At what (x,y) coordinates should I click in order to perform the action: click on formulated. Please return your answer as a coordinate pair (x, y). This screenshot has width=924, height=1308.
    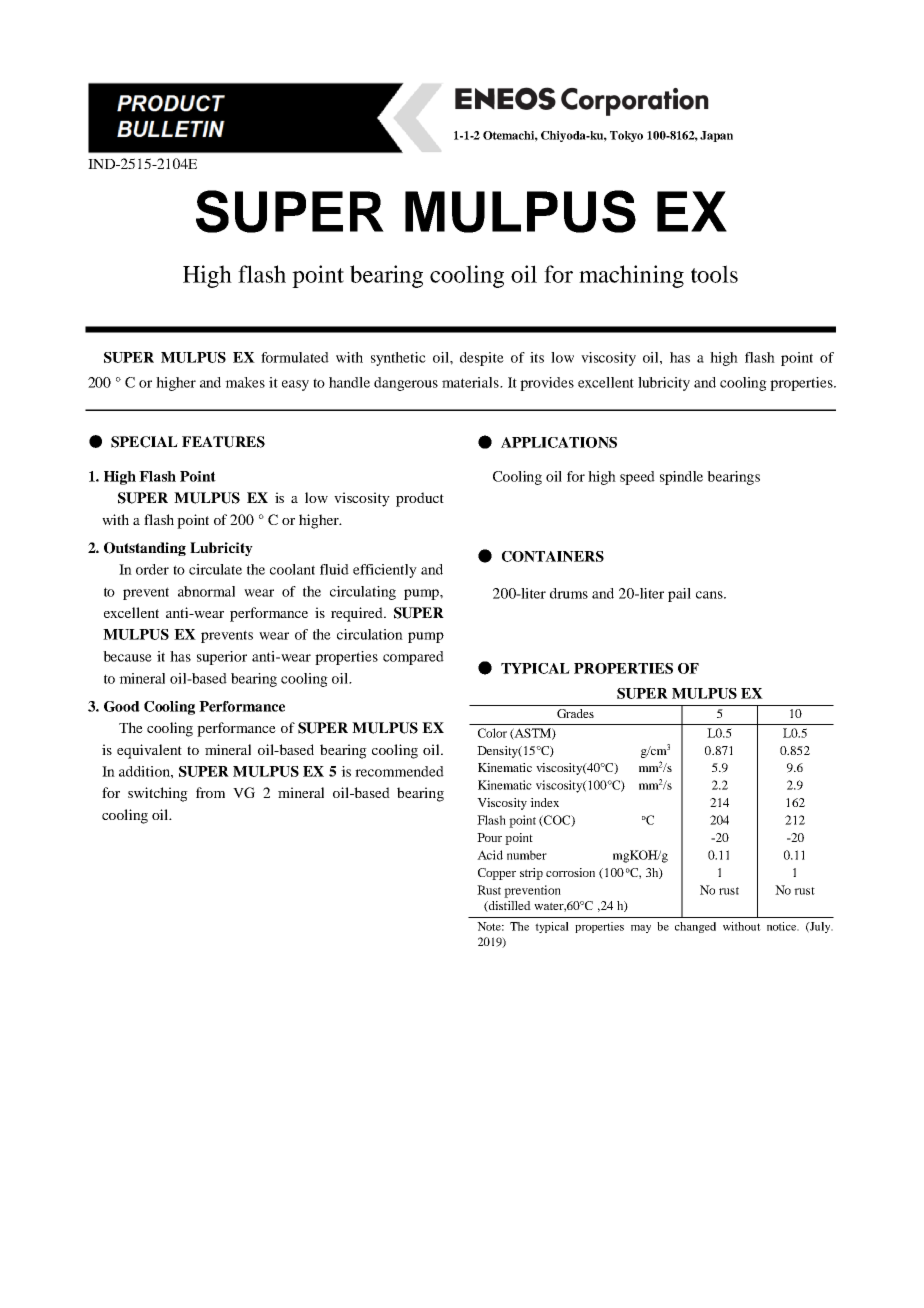
    Looking at the image, I should click on (295, 357).
